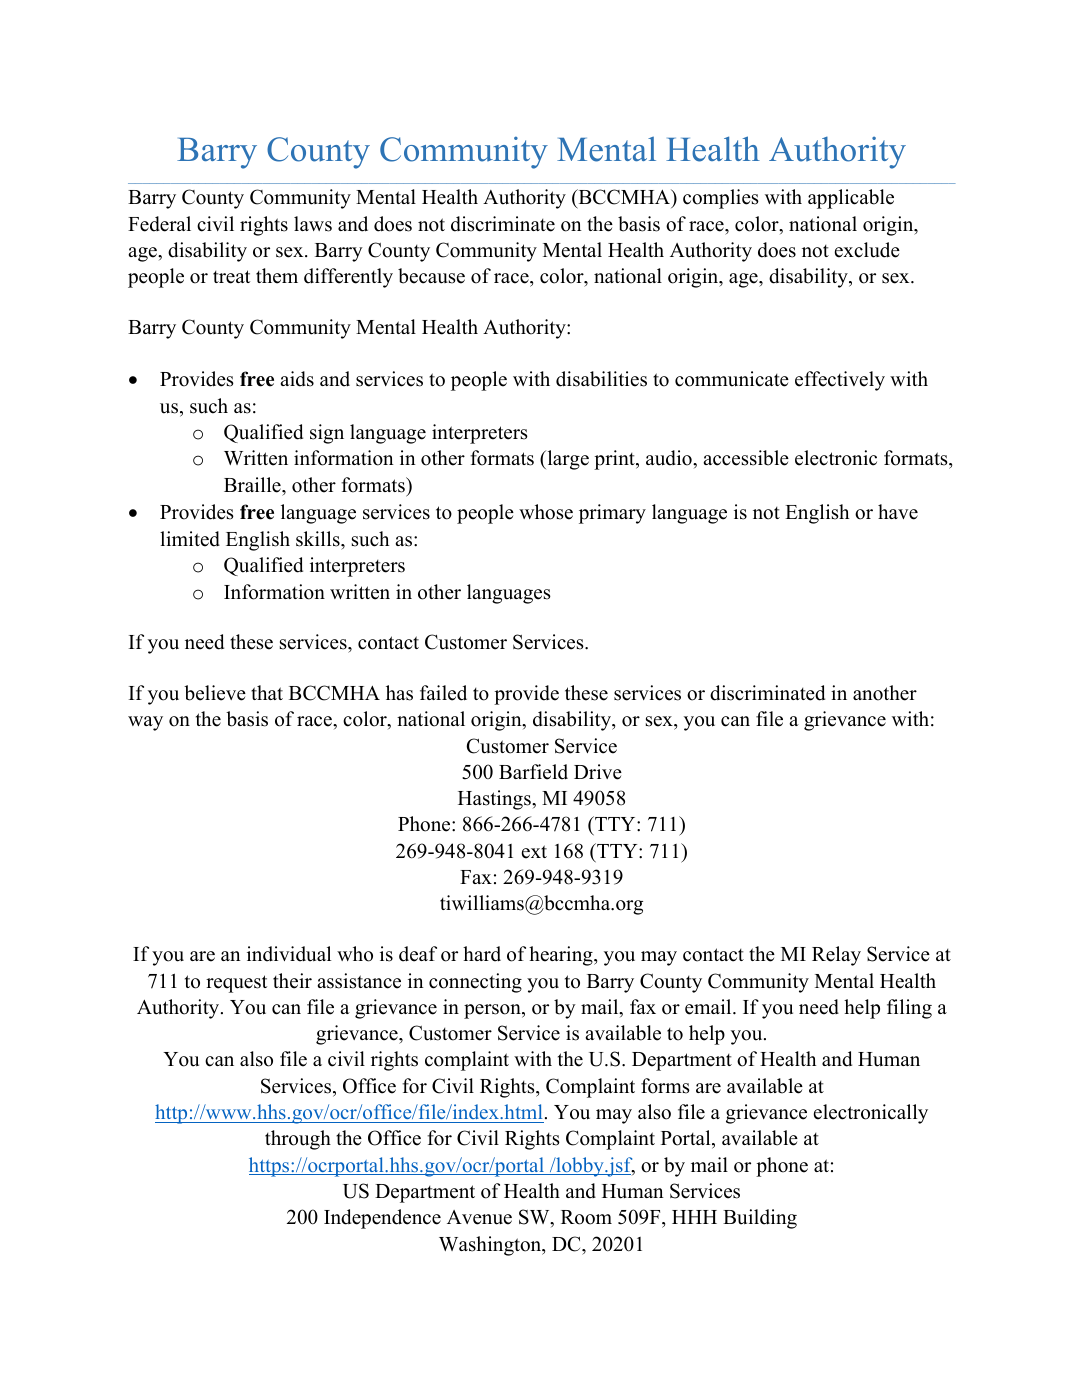 This screenshot has width=1082, height=1400. I want to click on treat, so click(231, 277).
